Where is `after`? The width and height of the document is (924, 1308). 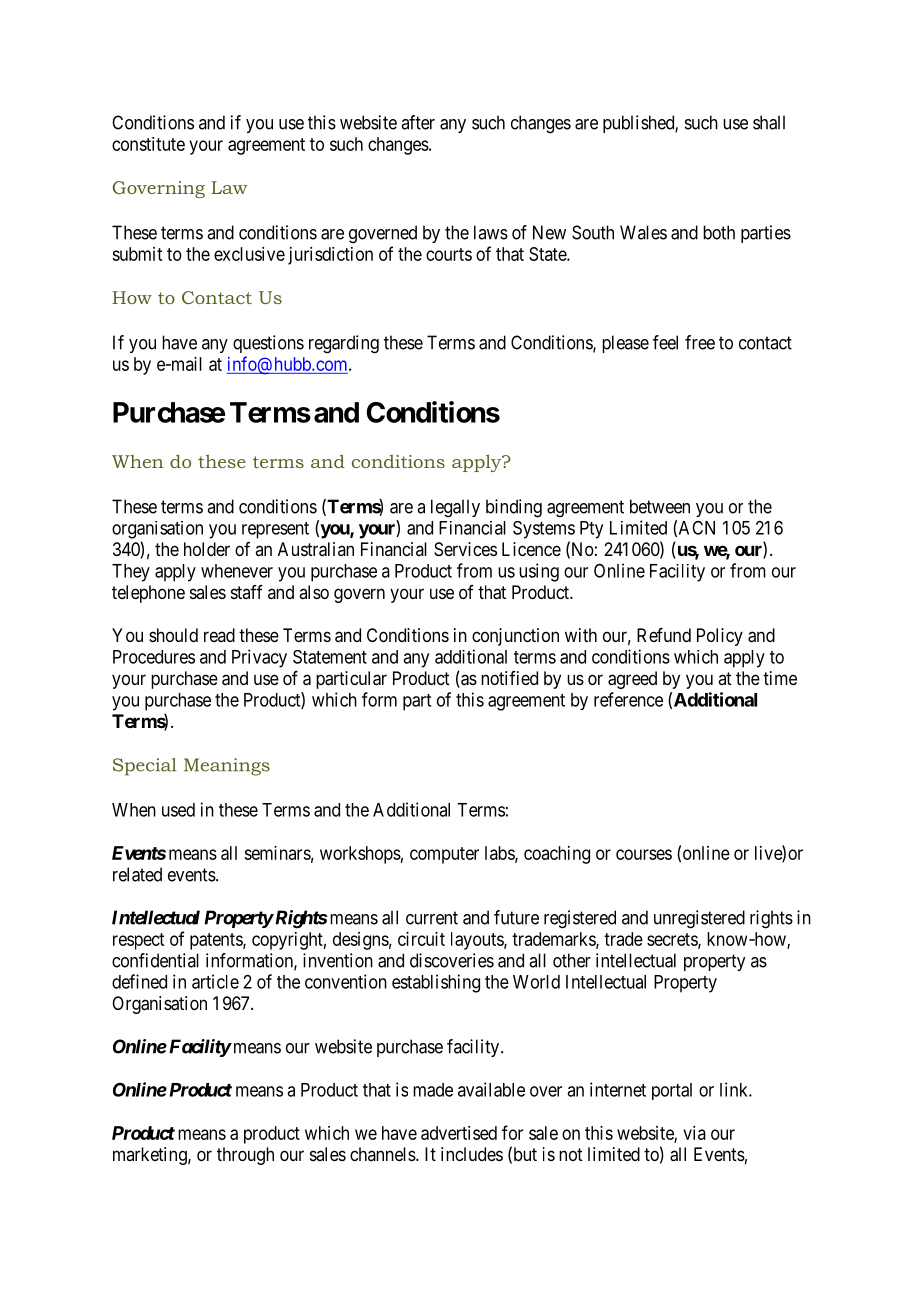
after is located at coordinates (418, 122).
